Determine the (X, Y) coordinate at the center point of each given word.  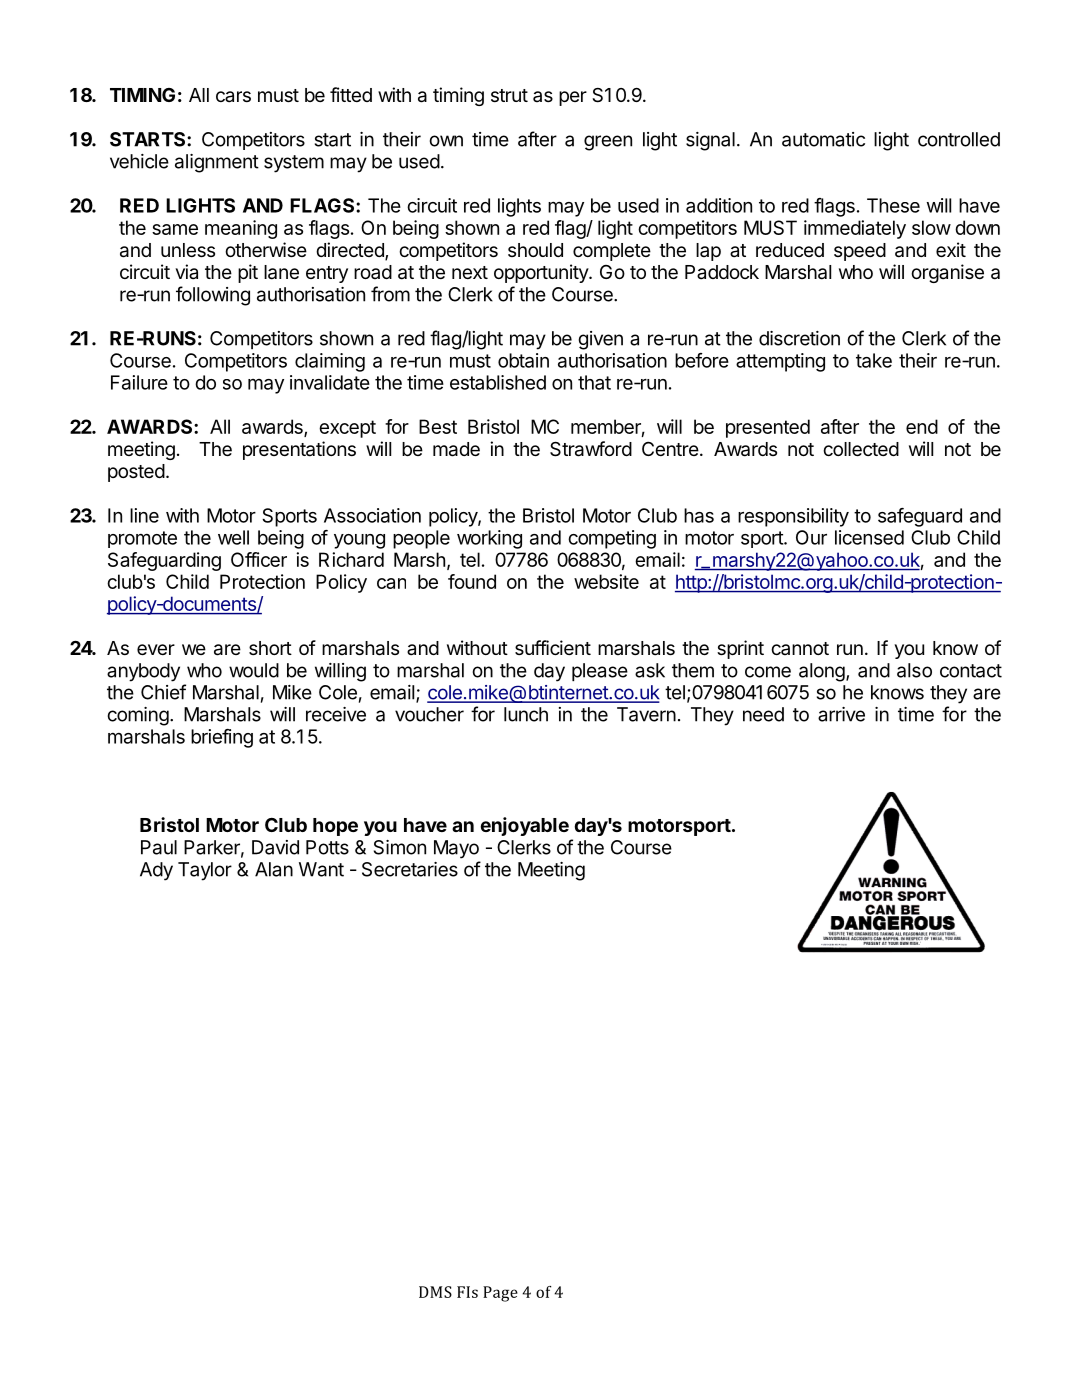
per (573, 98)
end (922, 426)
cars (233, 97)
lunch (526, 714)
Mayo (456, 849)
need (763, 714)
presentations (299, 450)
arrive (841, 714)
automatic (823, 139)
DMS (435, 1292)
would (254, 670)
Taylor (205, 871)
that (594, 382)
